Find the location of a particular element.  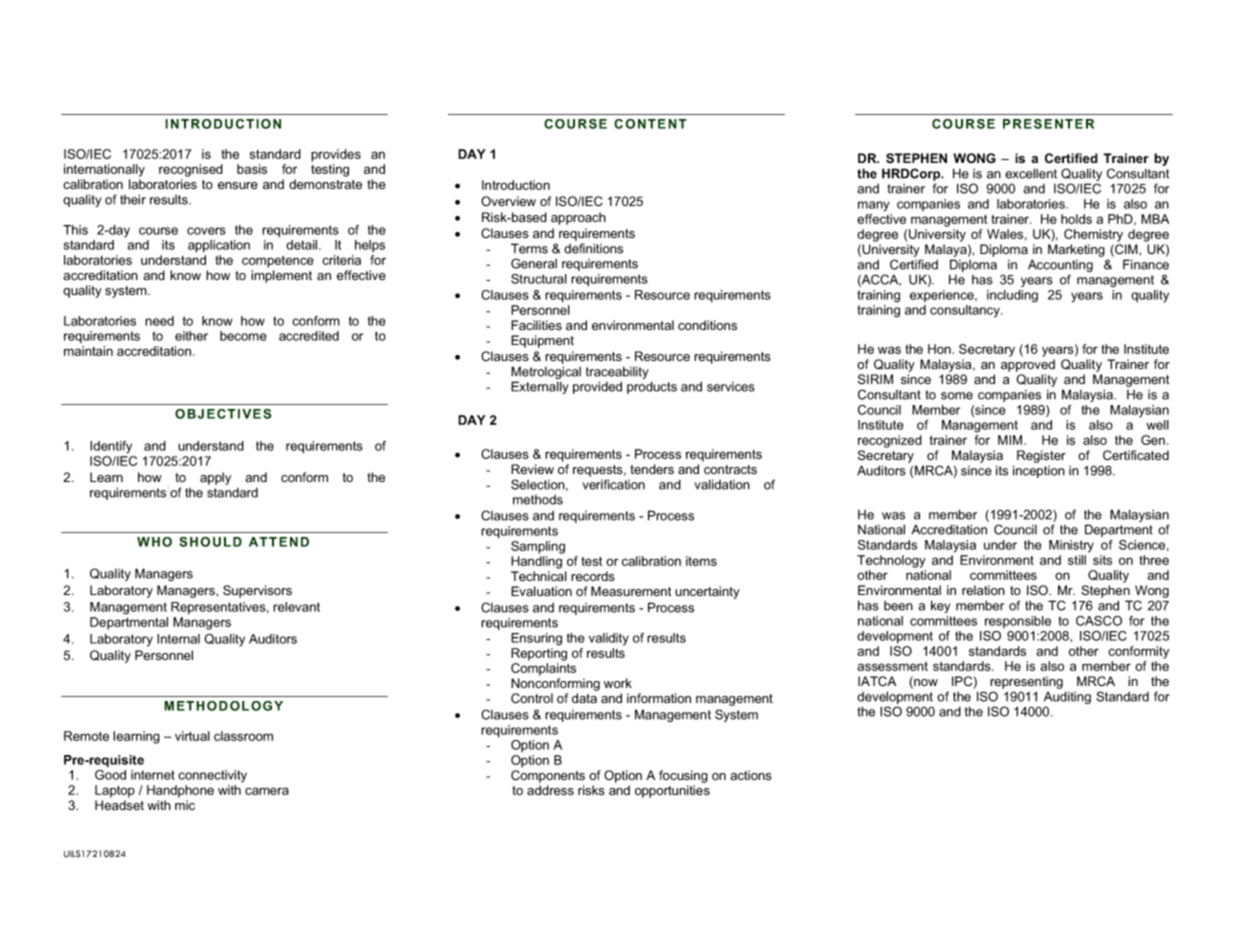

excellent is located at coordinates (1031, 173).
